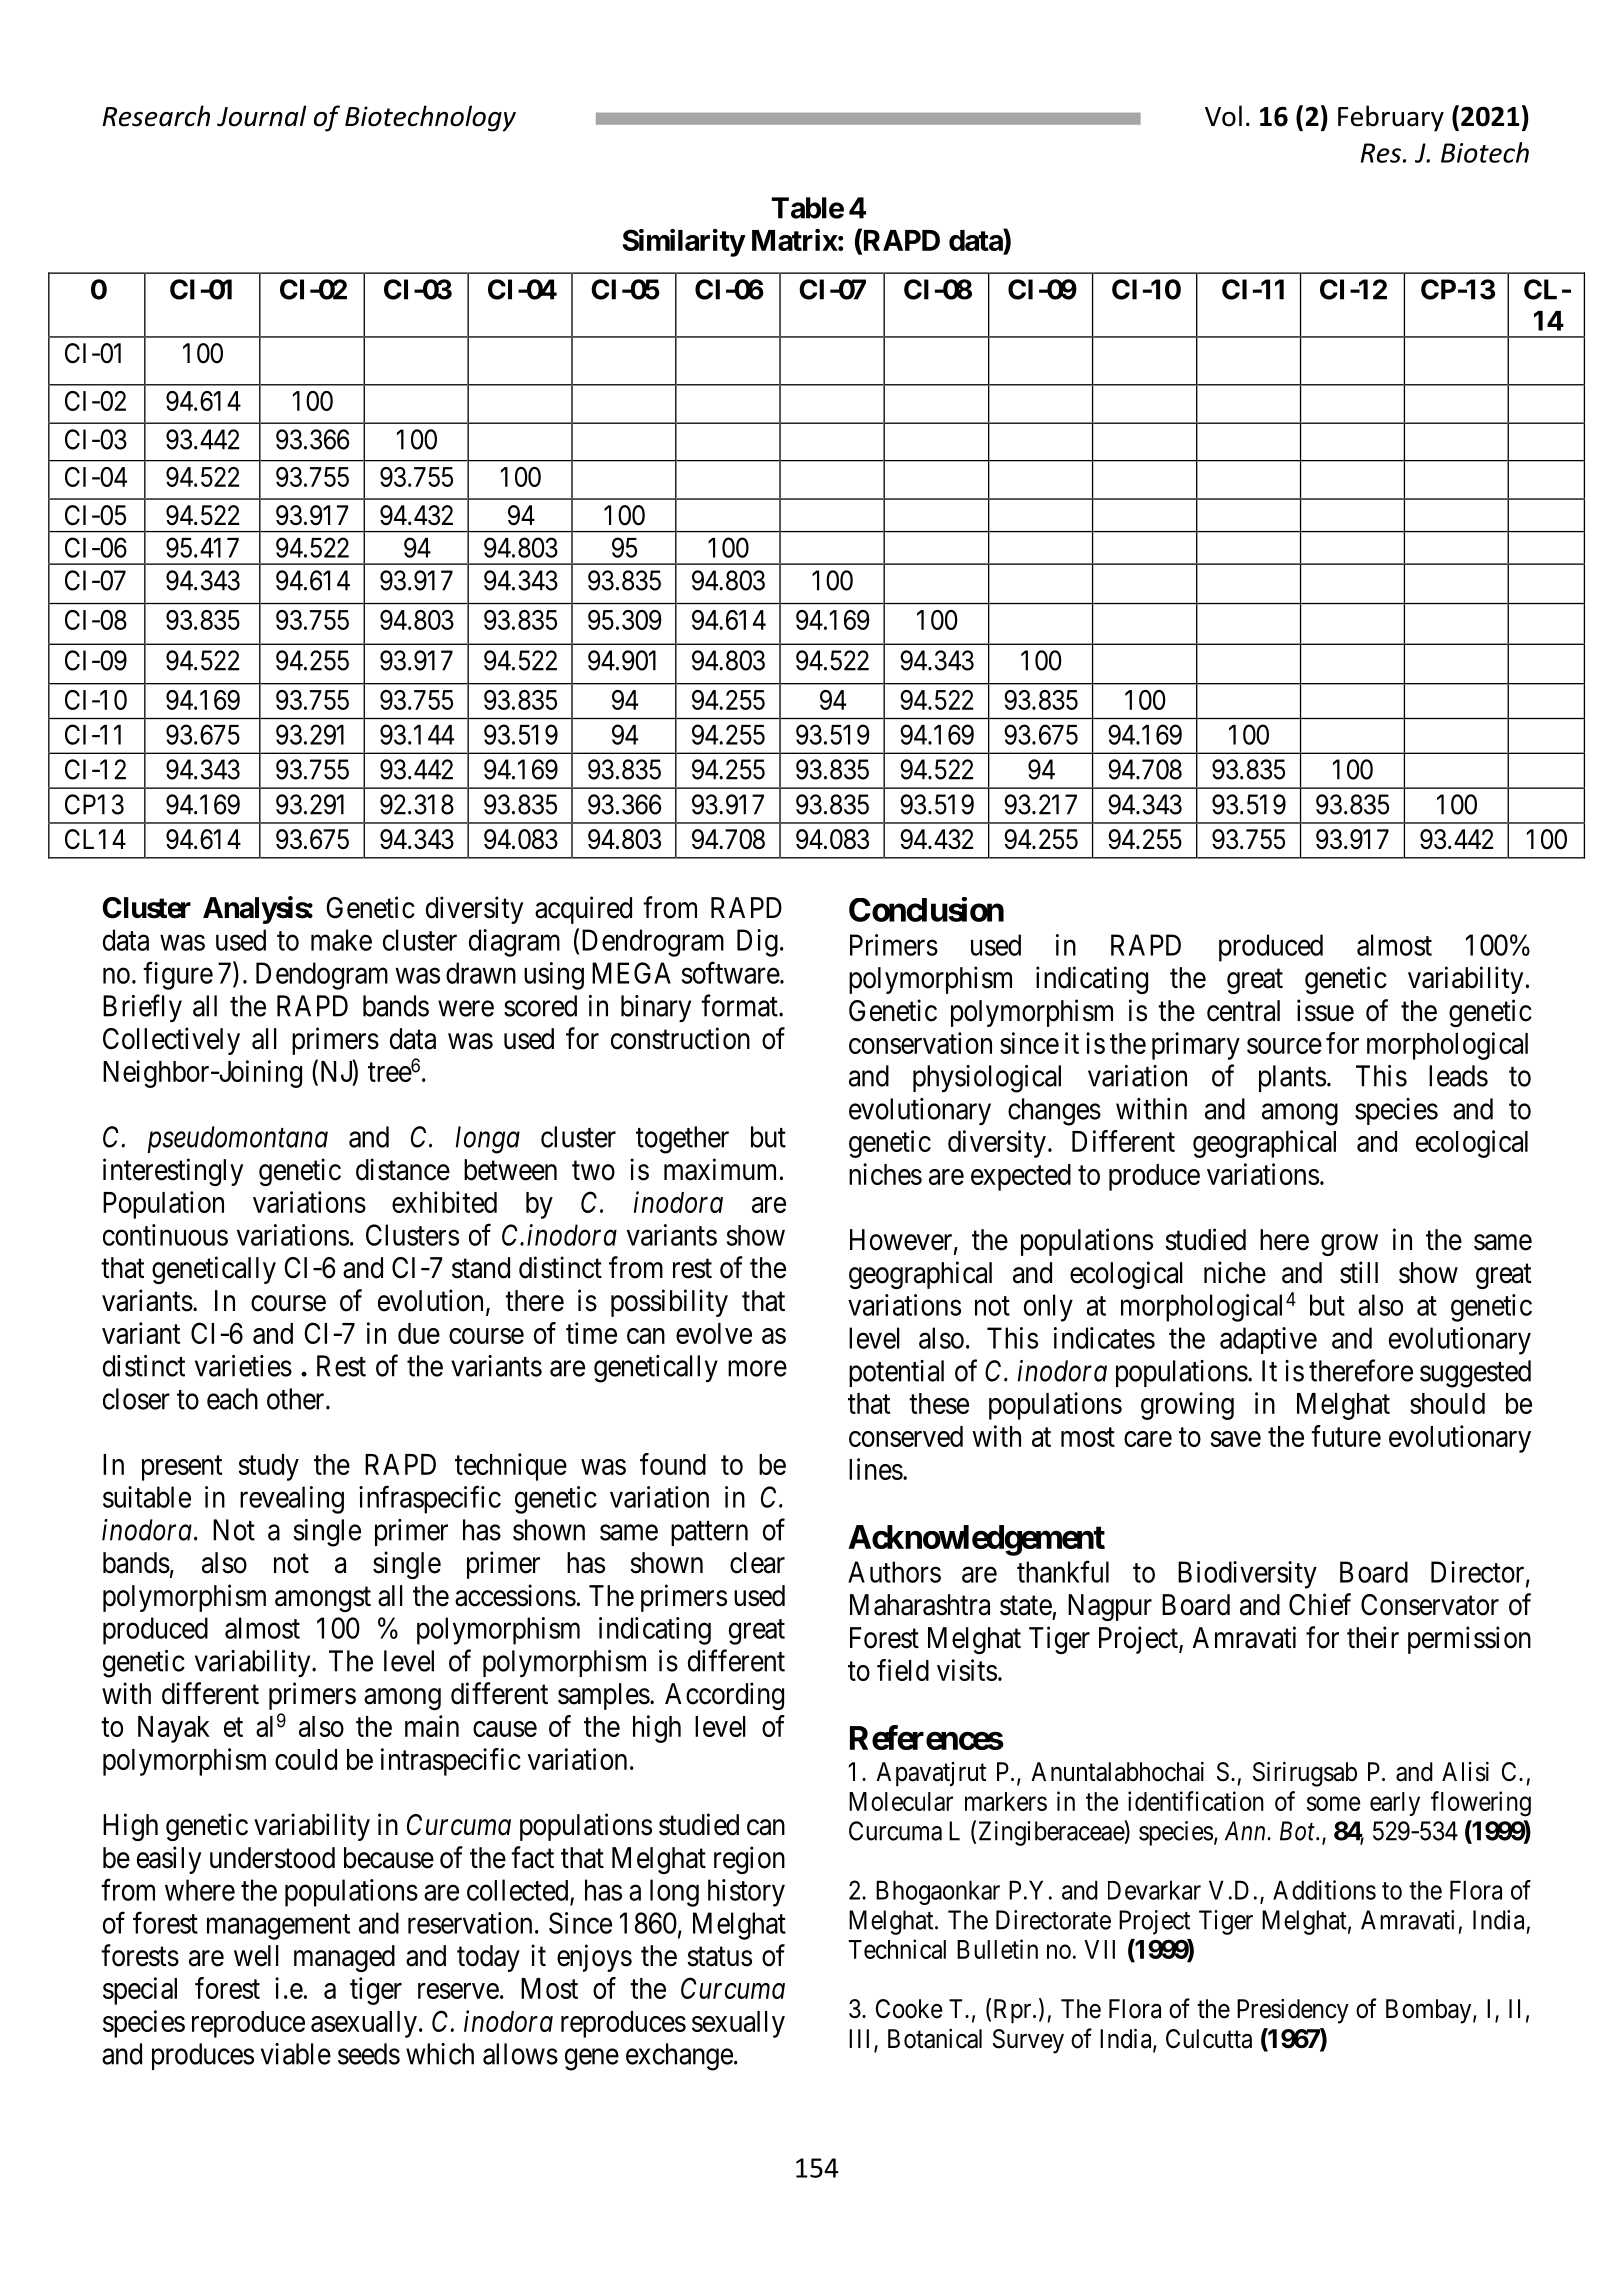  Describe the element at coordinates (261, 116) in the page. I see `Journal` at that location.
